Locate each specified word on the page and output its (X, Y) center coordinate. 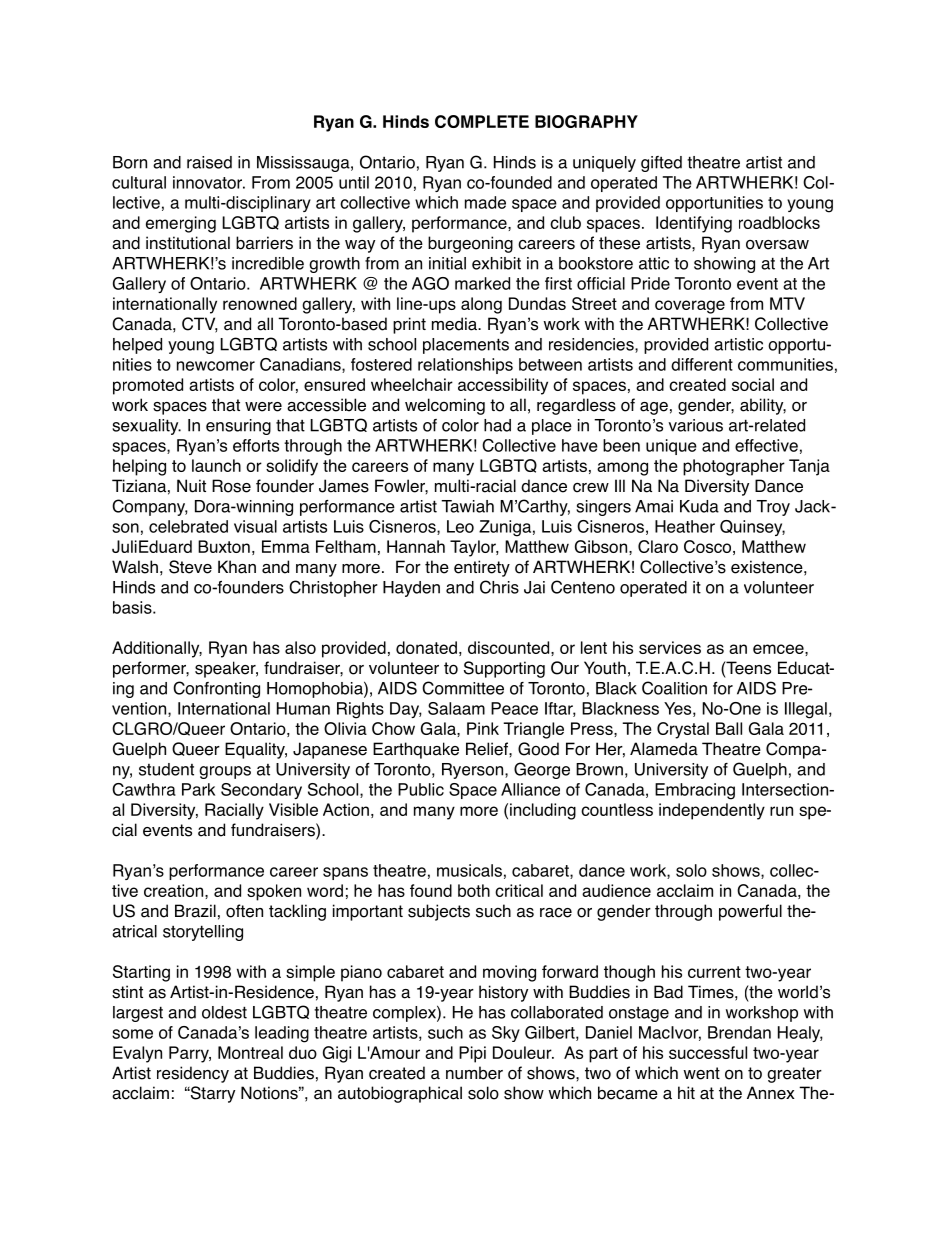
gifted (661, 164)
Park (198, 789)
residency (193, 1074)
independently (712, 811)
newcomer (216, 366)
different (702, 364)
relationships (465, 366)
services (670, 647)
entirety (482, 568)
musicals (469, 870)
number (474, 1073)
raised (209, 162)
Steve (190, 567)
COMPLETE (482, 121)
